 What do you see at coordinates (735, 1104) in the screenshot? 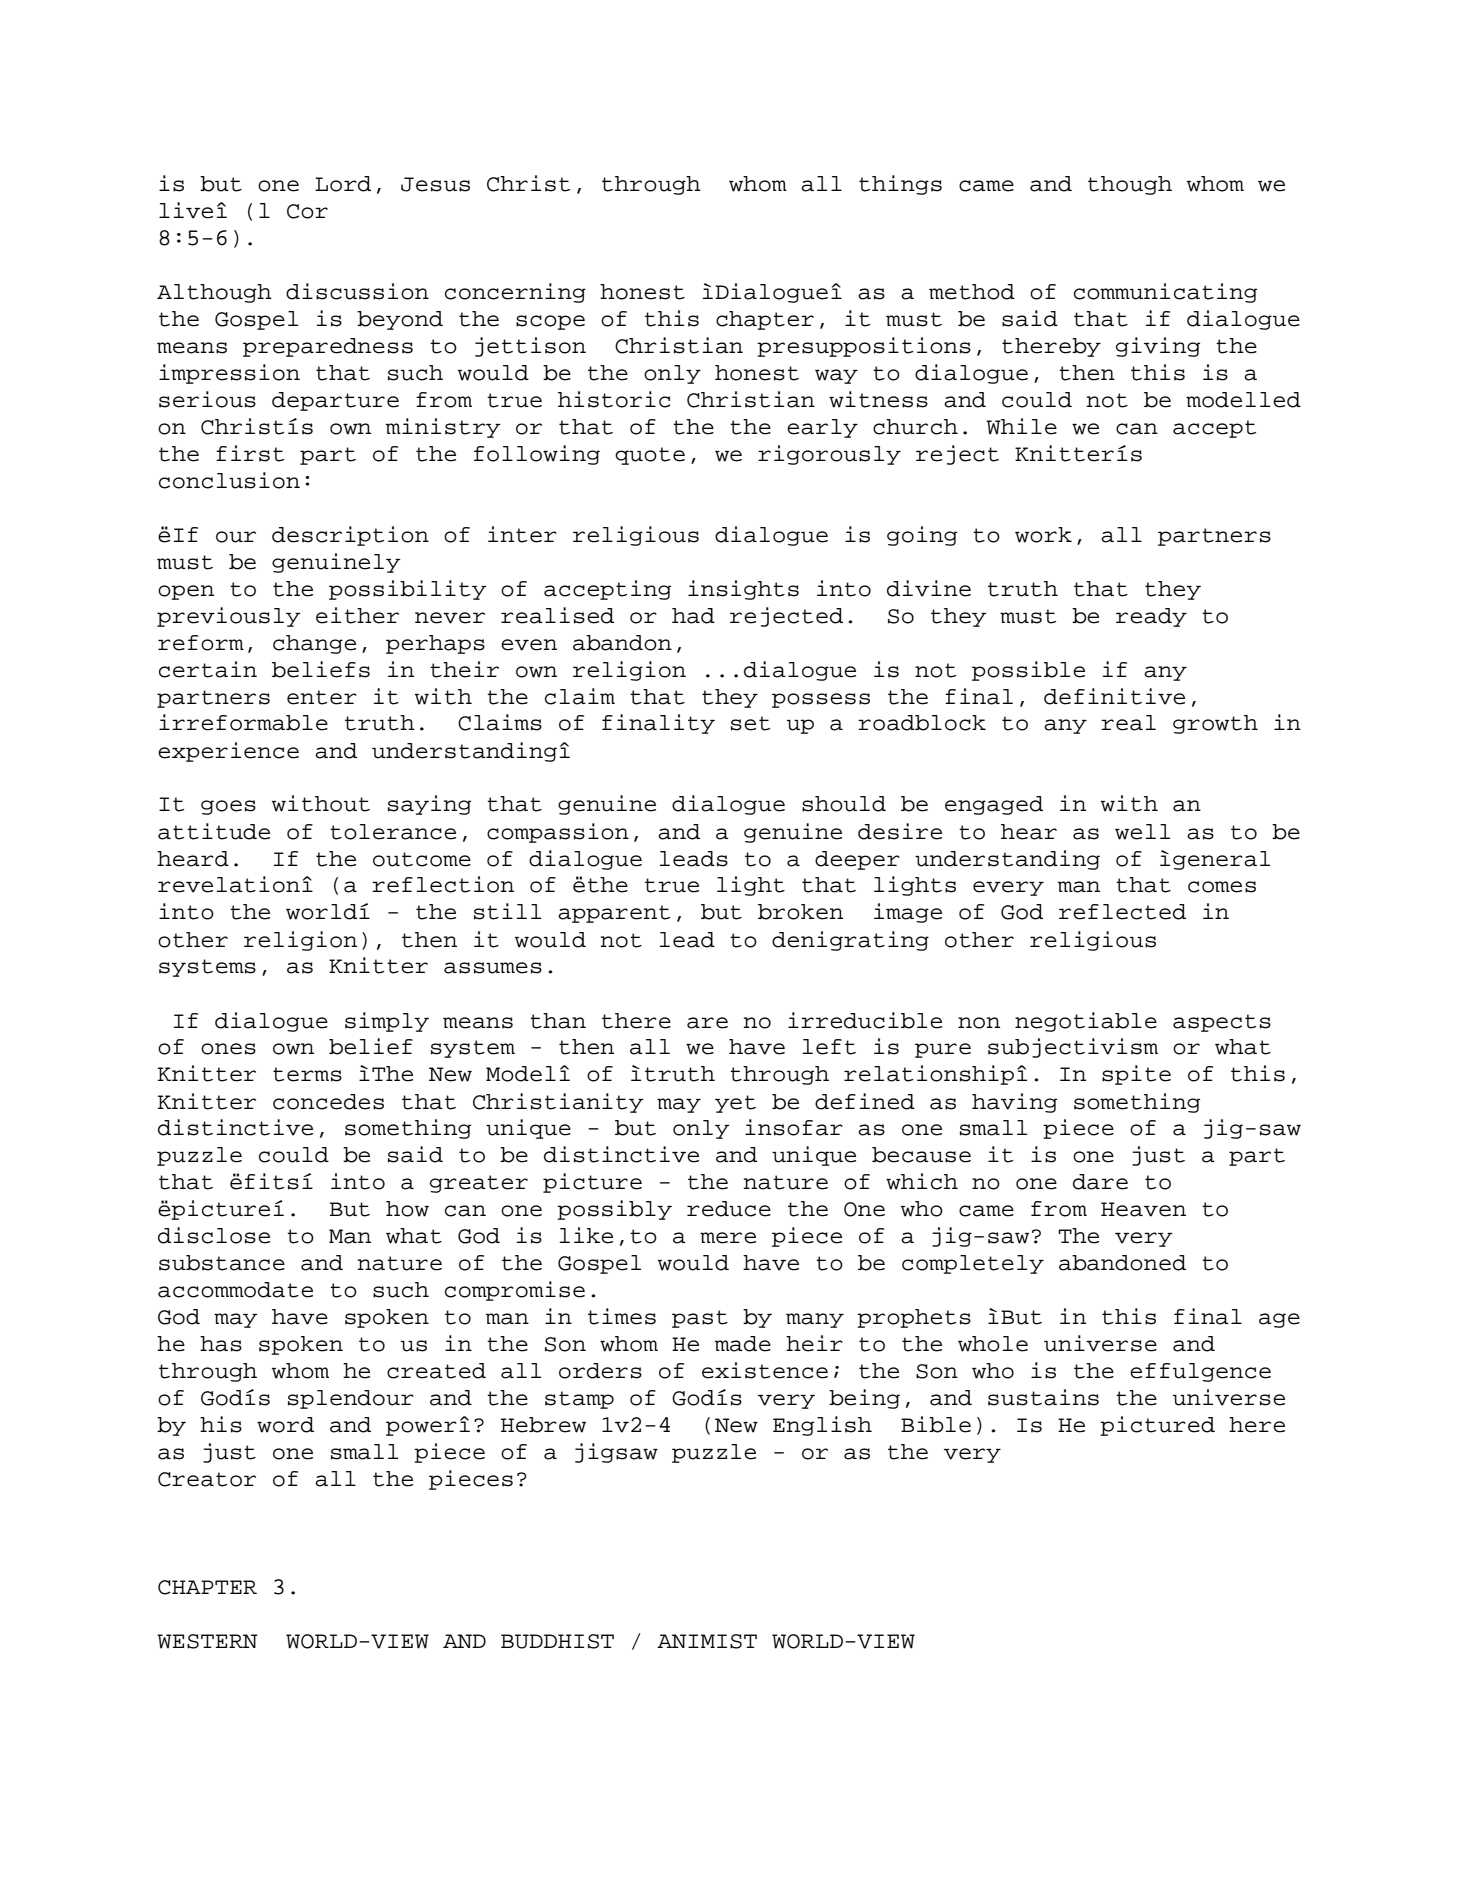
I see `yet` at bounding box center [735, 1104].
